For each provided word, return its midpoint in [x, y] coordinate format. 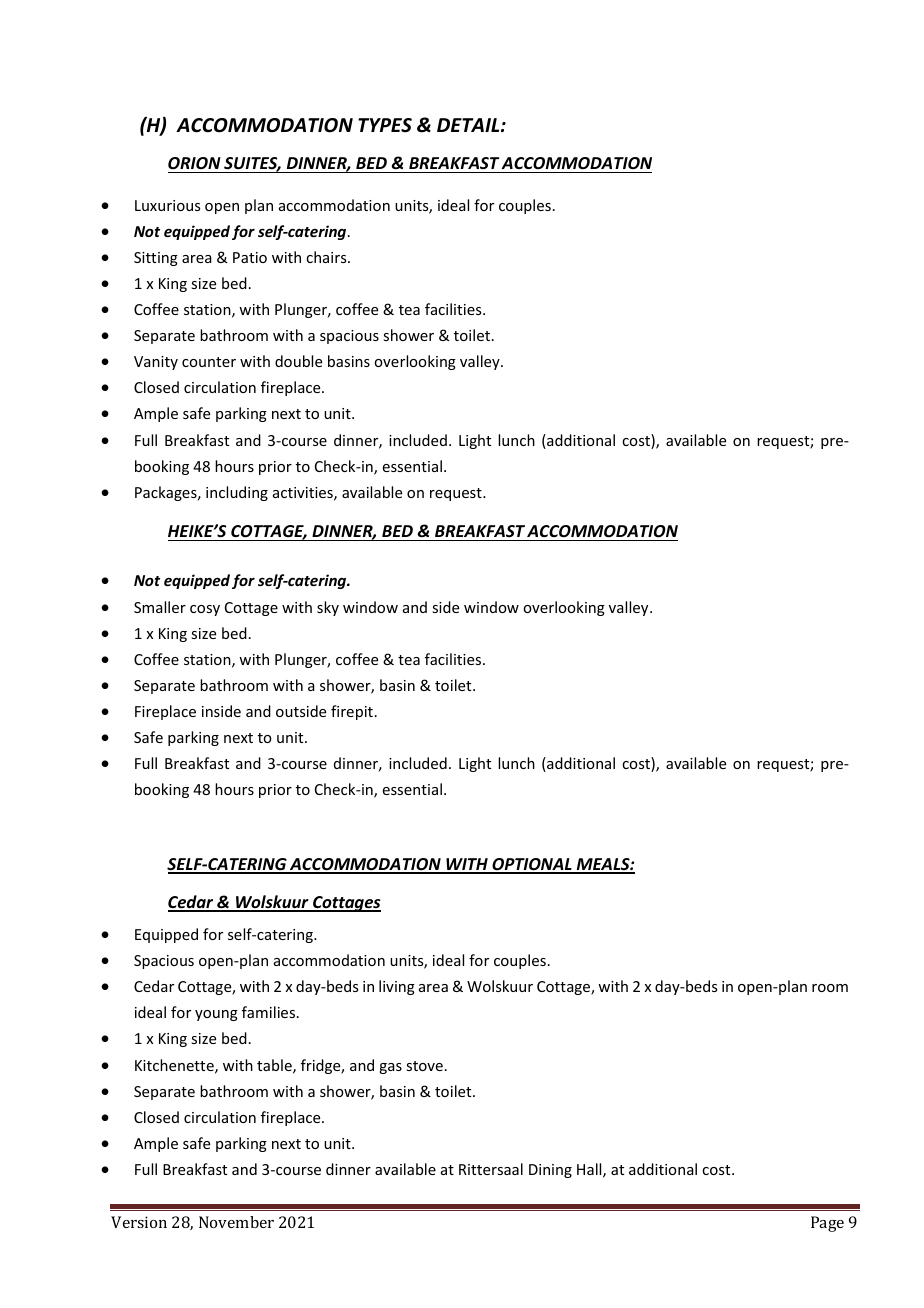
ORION [194, 163]
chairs [327, 257]
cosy [205, 610]
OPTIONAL [532, 865]
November [236, 1222]
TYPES [385, 125]
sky [328, 608]
